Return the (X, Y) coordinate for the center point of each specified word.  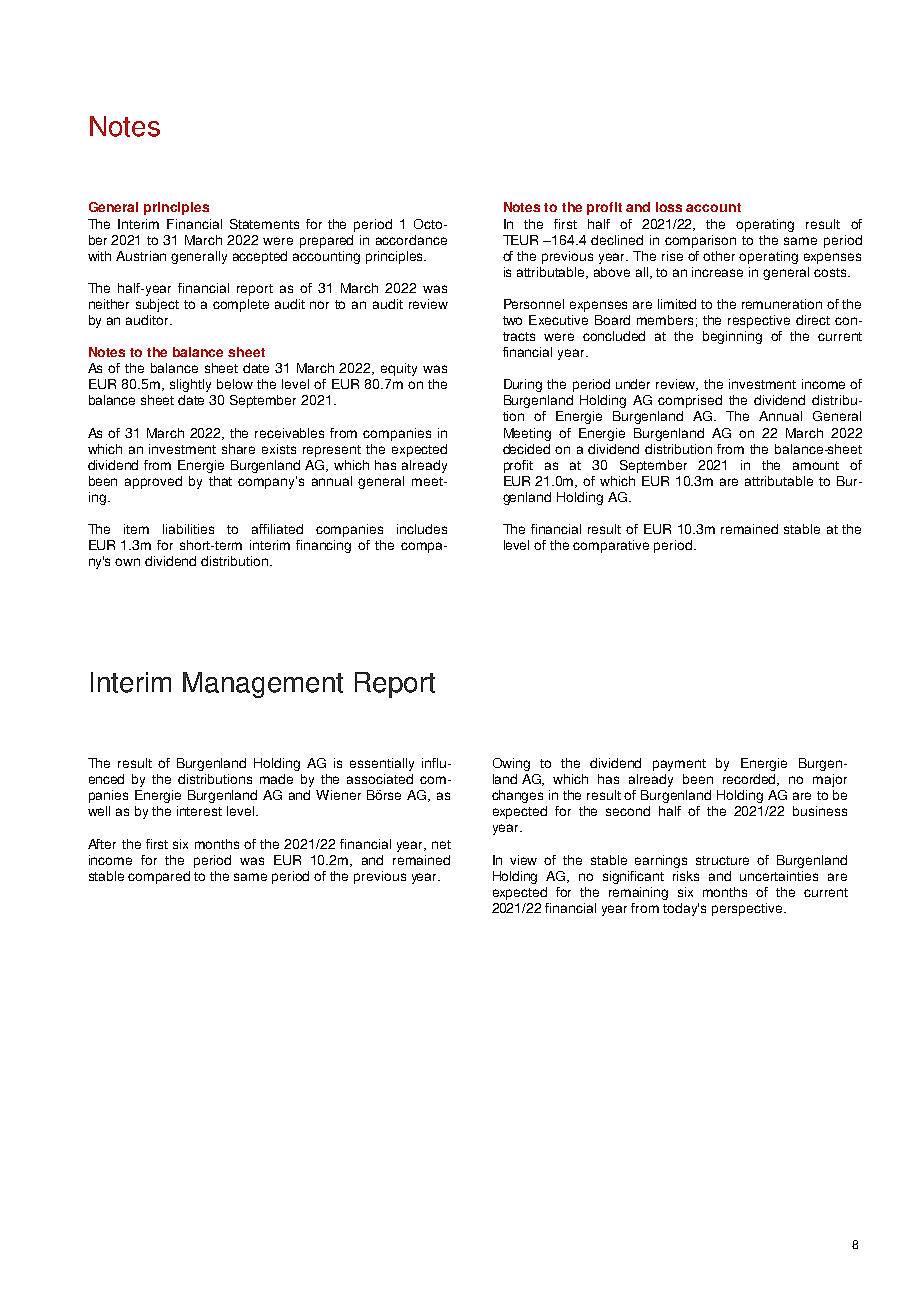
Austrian (141, 256)
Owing (511, 764)
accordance (411, 240)
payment (679, 765)
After (102, 844)
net (441, 844)
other (719, 256)
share (238, 449)
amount (816, 465)
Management (263, 685)
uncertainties (779, 876)
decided (526, 449)
